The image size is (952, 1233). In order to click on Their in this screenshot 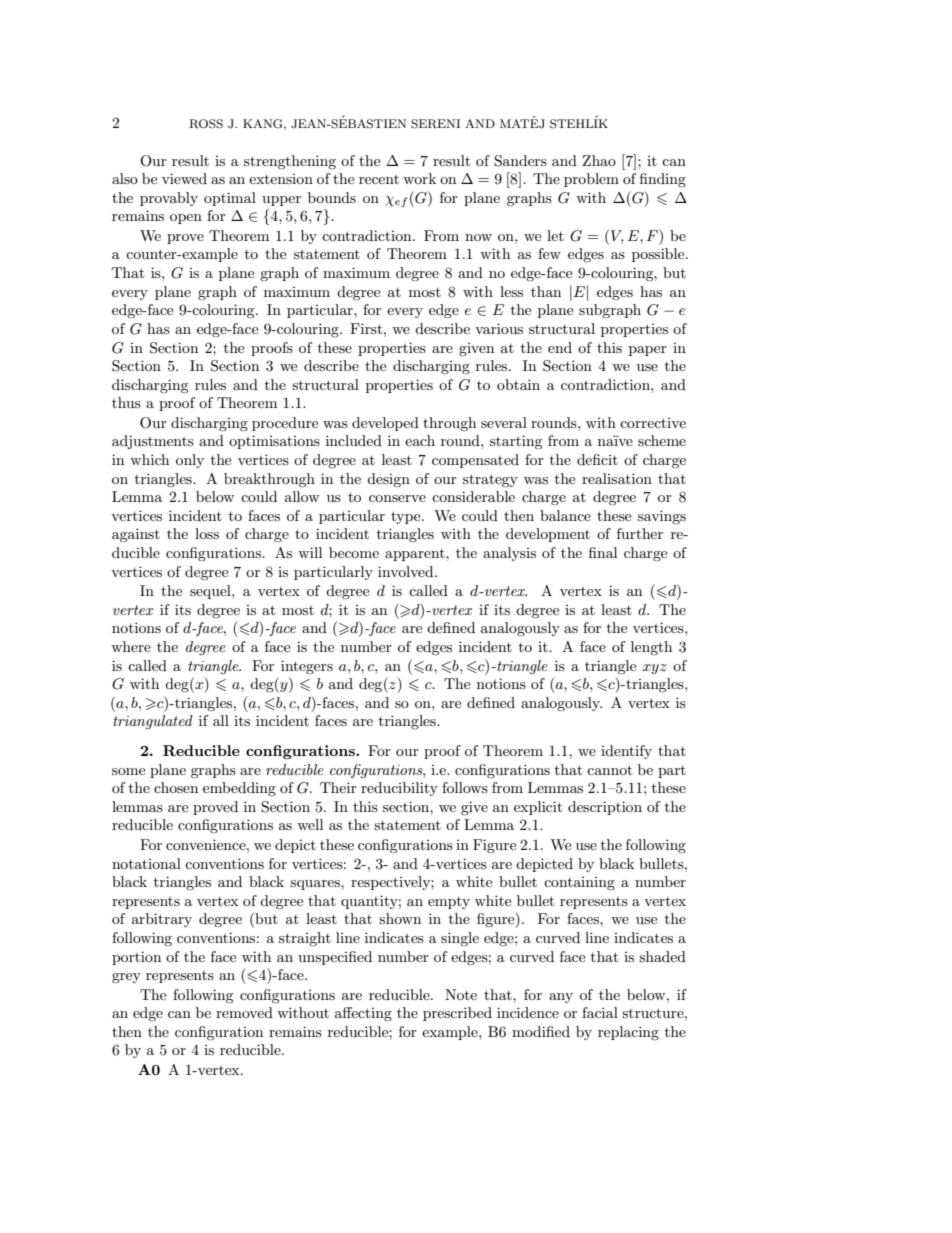, I will do `click(338, 787)`.
